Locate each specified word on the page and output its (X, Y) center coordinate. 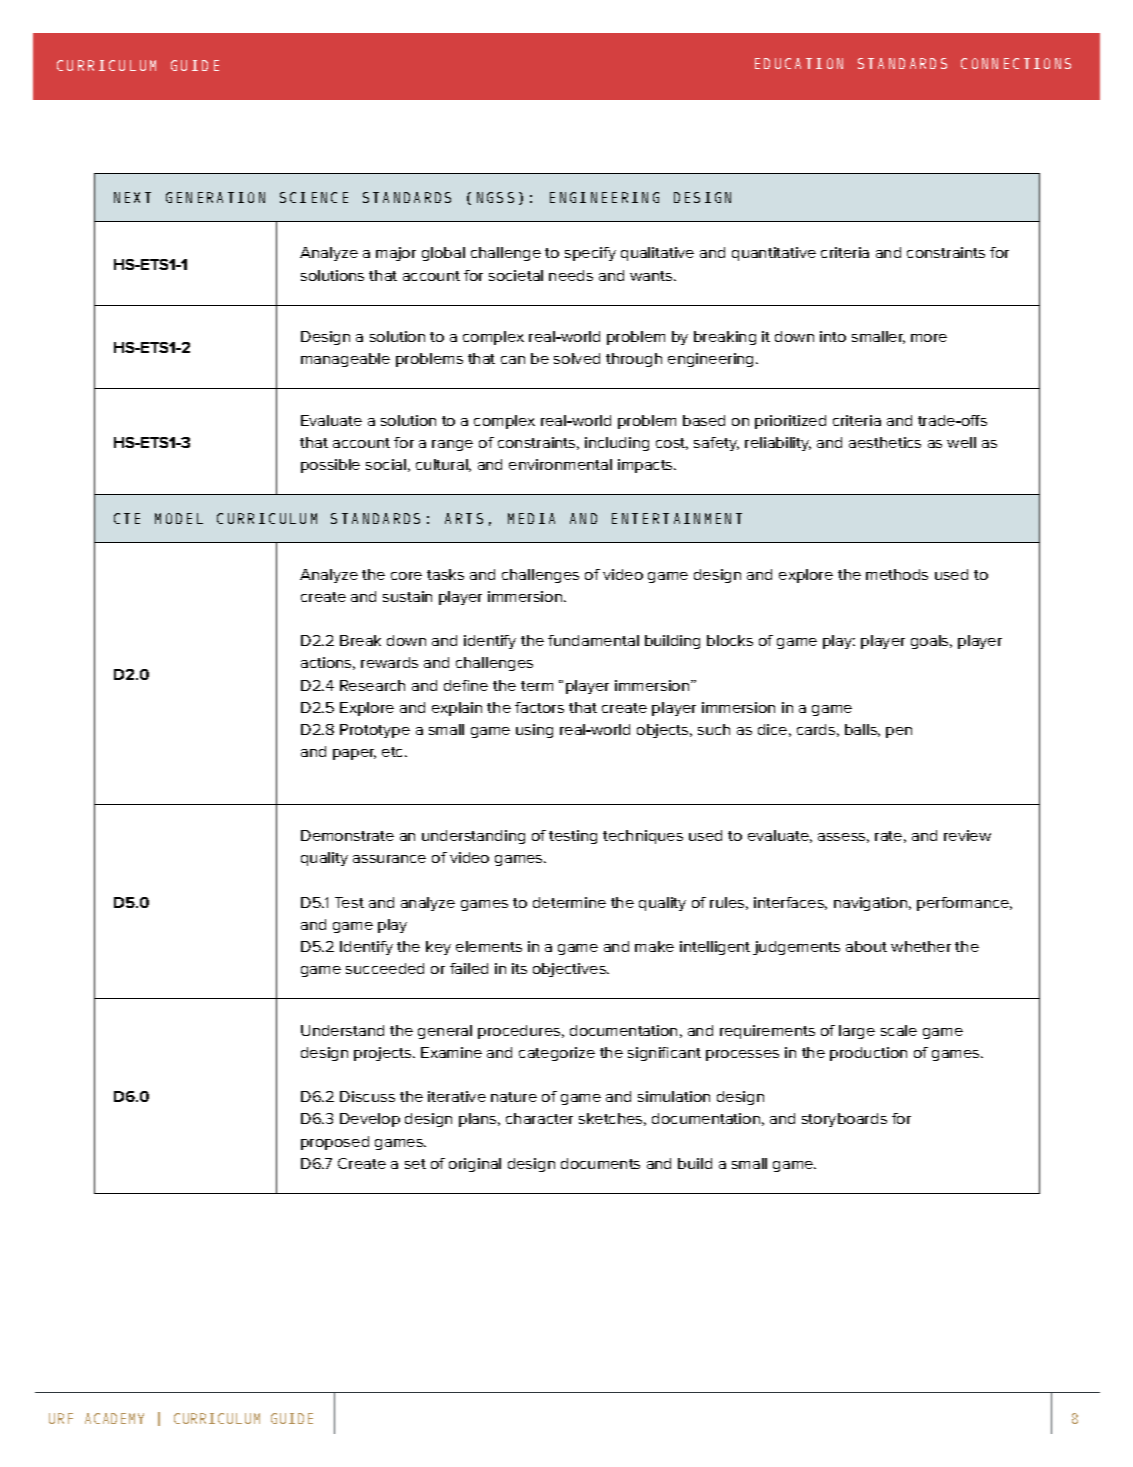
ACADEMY (114, 1418)
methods (897, 574)
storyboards (844, 1120)
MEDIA (531, 518)
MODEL (179, 518)
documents (600, 1163)
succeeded (385, 968)
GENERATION (215, 197)
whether (921, 946)
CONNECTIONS (1016, 63)
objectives (570, 970)
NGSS (495, 197)
